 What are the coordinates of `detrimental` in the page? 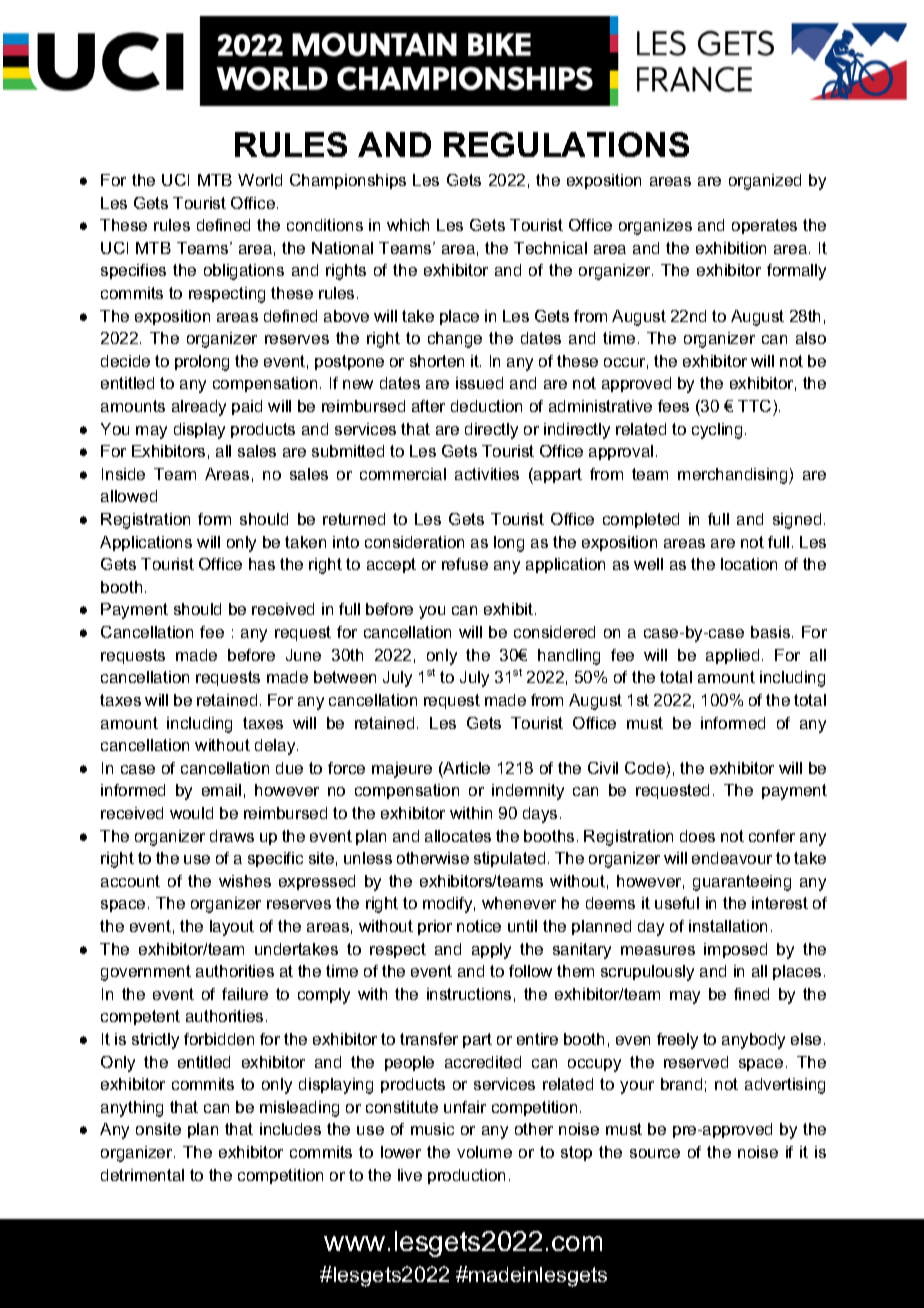 It's located at (142, 1175).
